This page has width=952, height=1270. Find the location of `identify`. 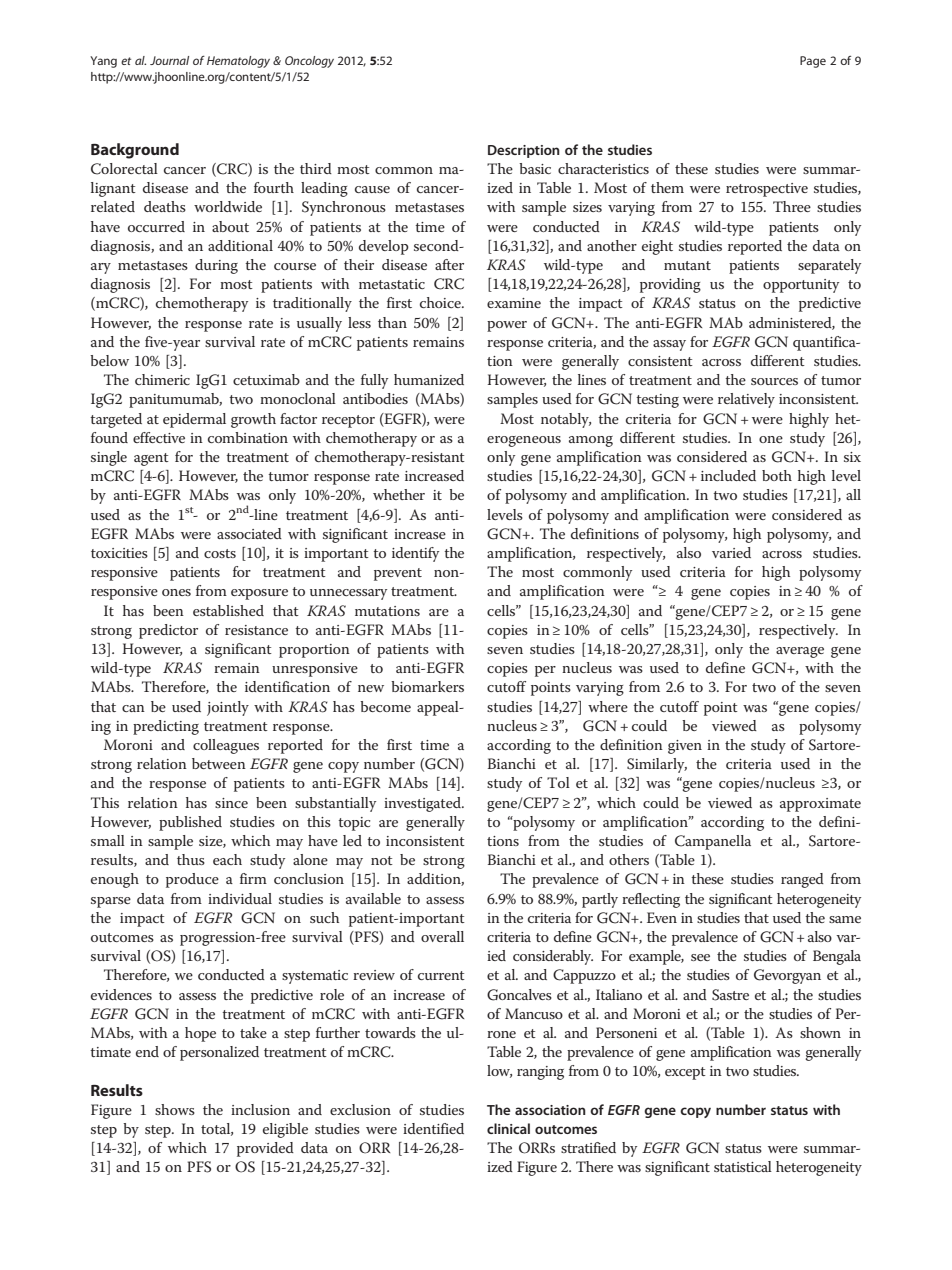

identify is located at coordinates (415, 554).
